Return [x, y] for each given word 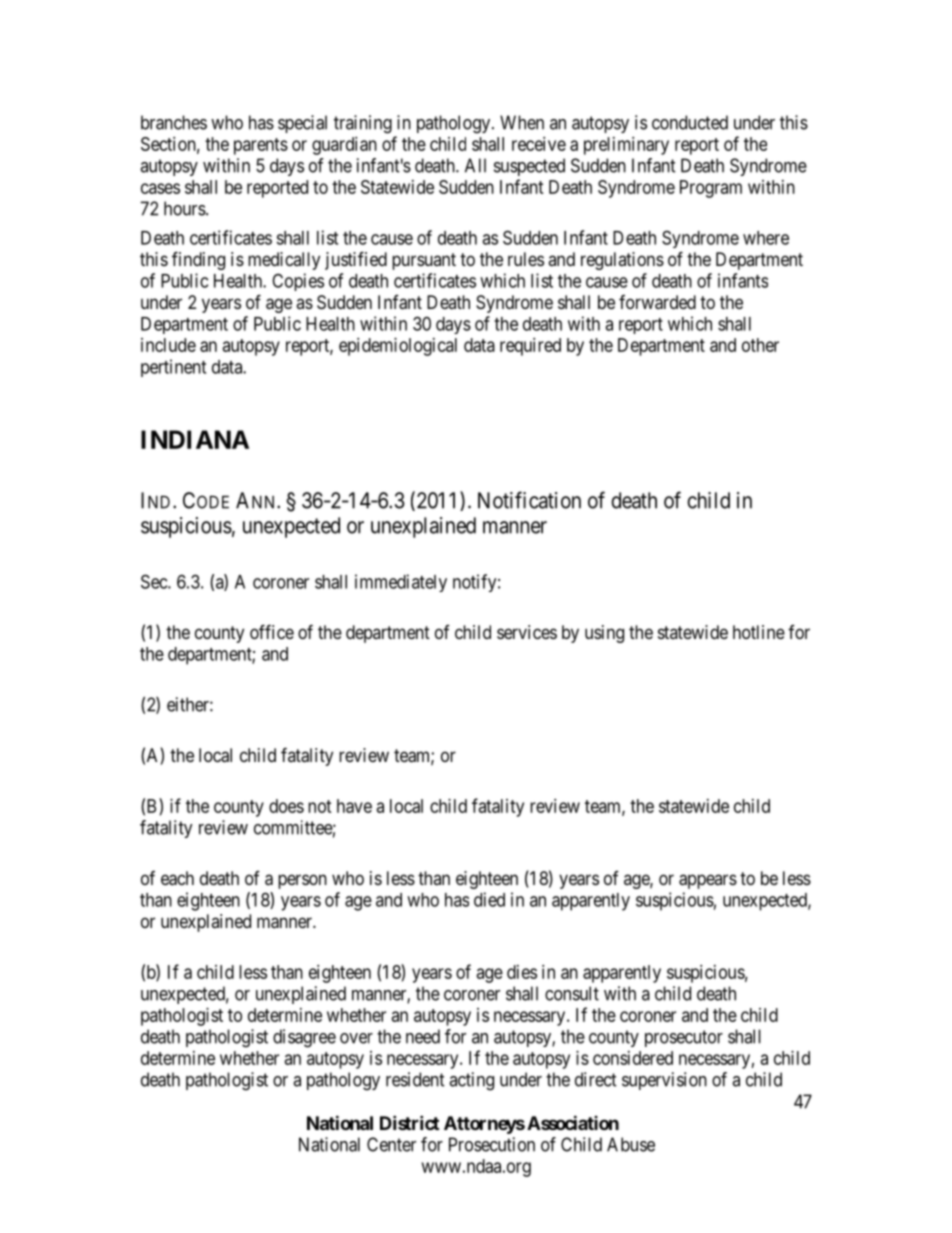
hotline [759, 632]
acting [471, 1081]
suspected [529, 167]
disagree [304, 1038]
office [272, 631]
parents [261, 146]
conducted [690, 122]
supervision [664, 1081]
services [527, 632]
